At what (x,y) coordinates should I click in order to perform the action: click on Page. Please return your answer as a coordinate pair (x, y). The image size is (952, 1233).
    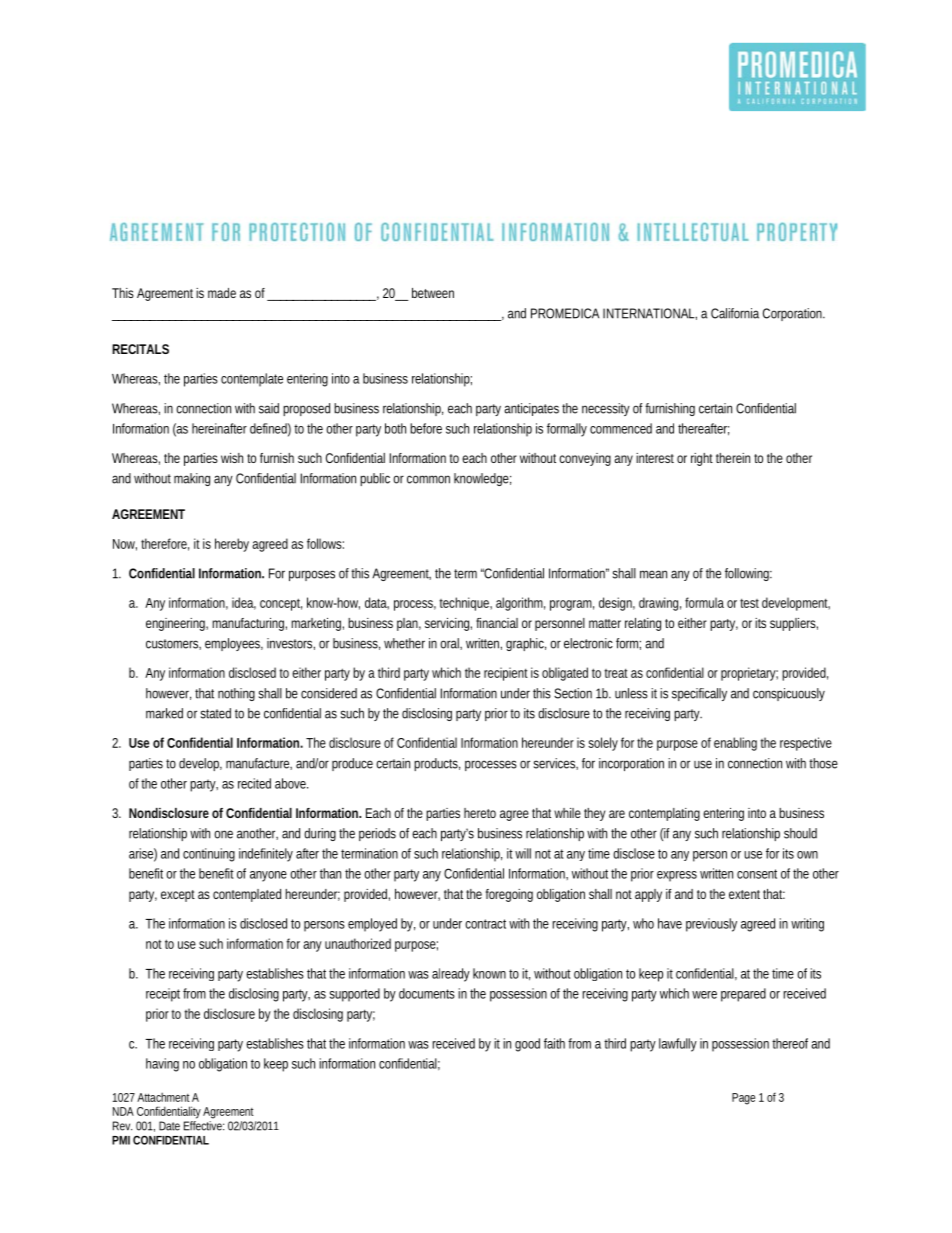
    Looking at the image, I should click on (743, 1099).
